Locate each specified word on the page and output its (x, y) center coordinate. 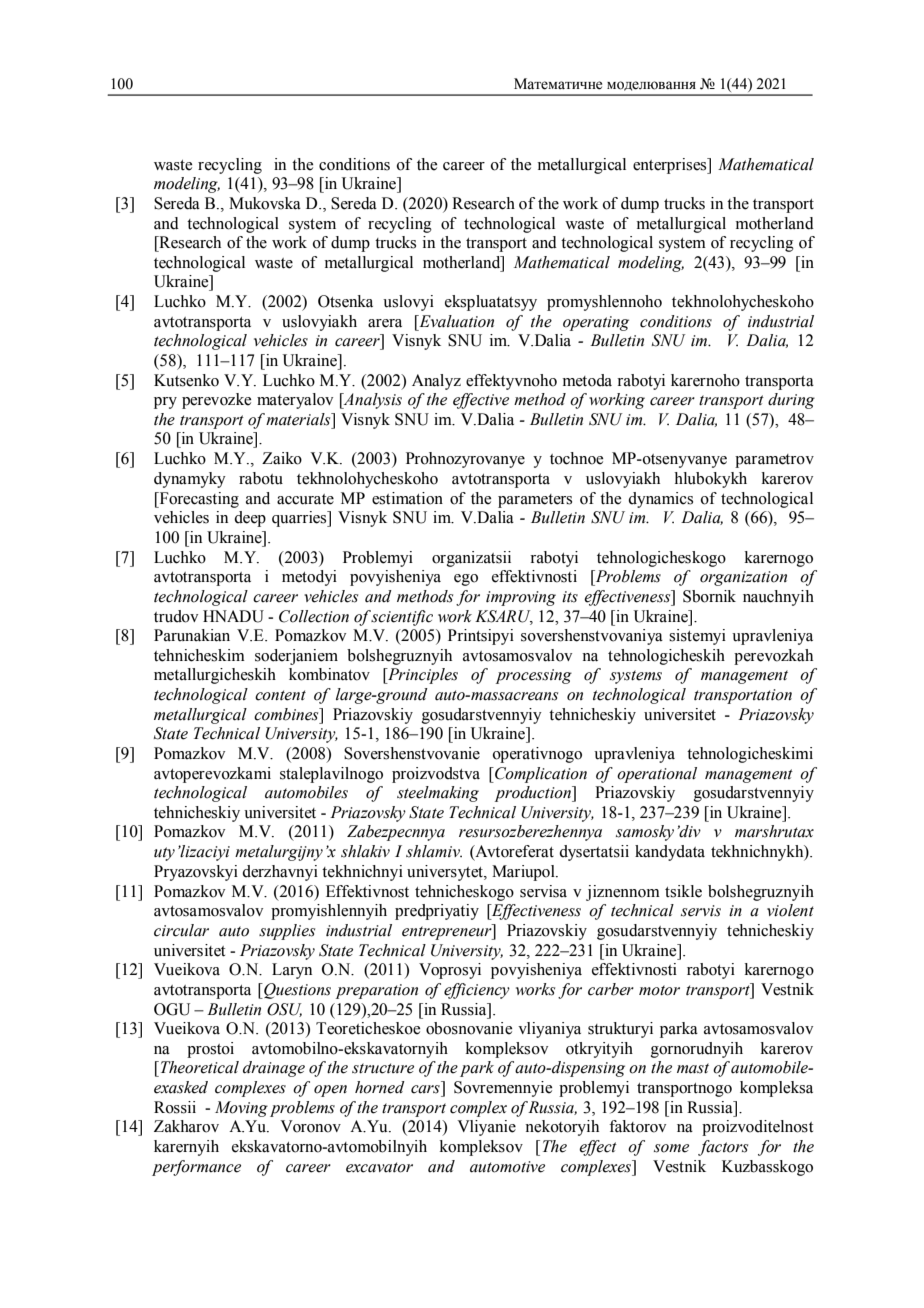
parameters (535, 501)
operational (657, 775)
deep (250, 519)
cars (425, 1089)
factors (723, 1148)
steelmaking (438, 794)
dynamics (660, 500)
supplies (287, 932)
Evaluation (455, 321)
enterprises (671, 166)
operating (596, 323)
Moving (241, 1109)
